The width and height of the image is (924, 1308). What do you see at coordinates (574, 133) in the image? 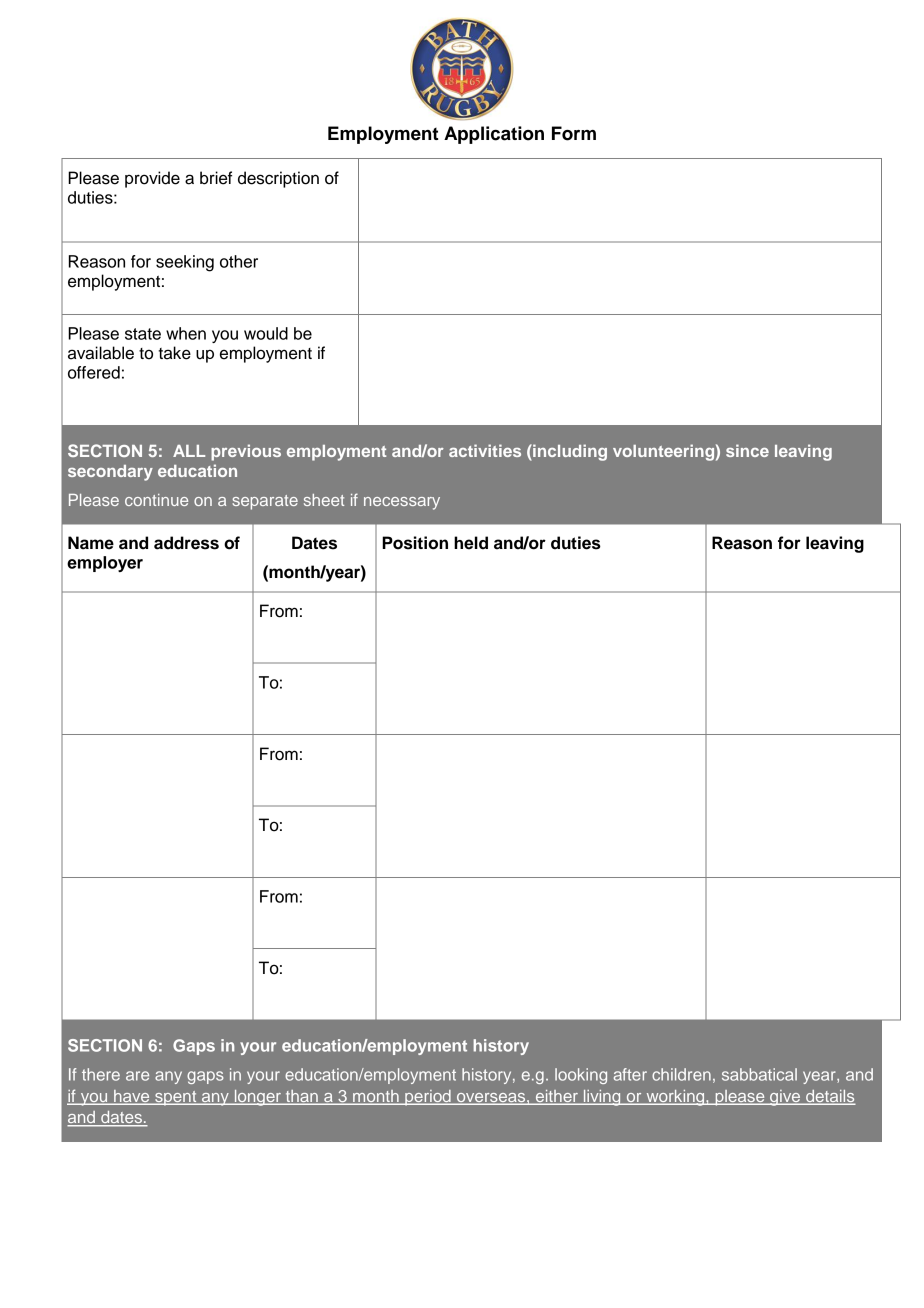
I see `Form` at bounding box center [574, 133].
